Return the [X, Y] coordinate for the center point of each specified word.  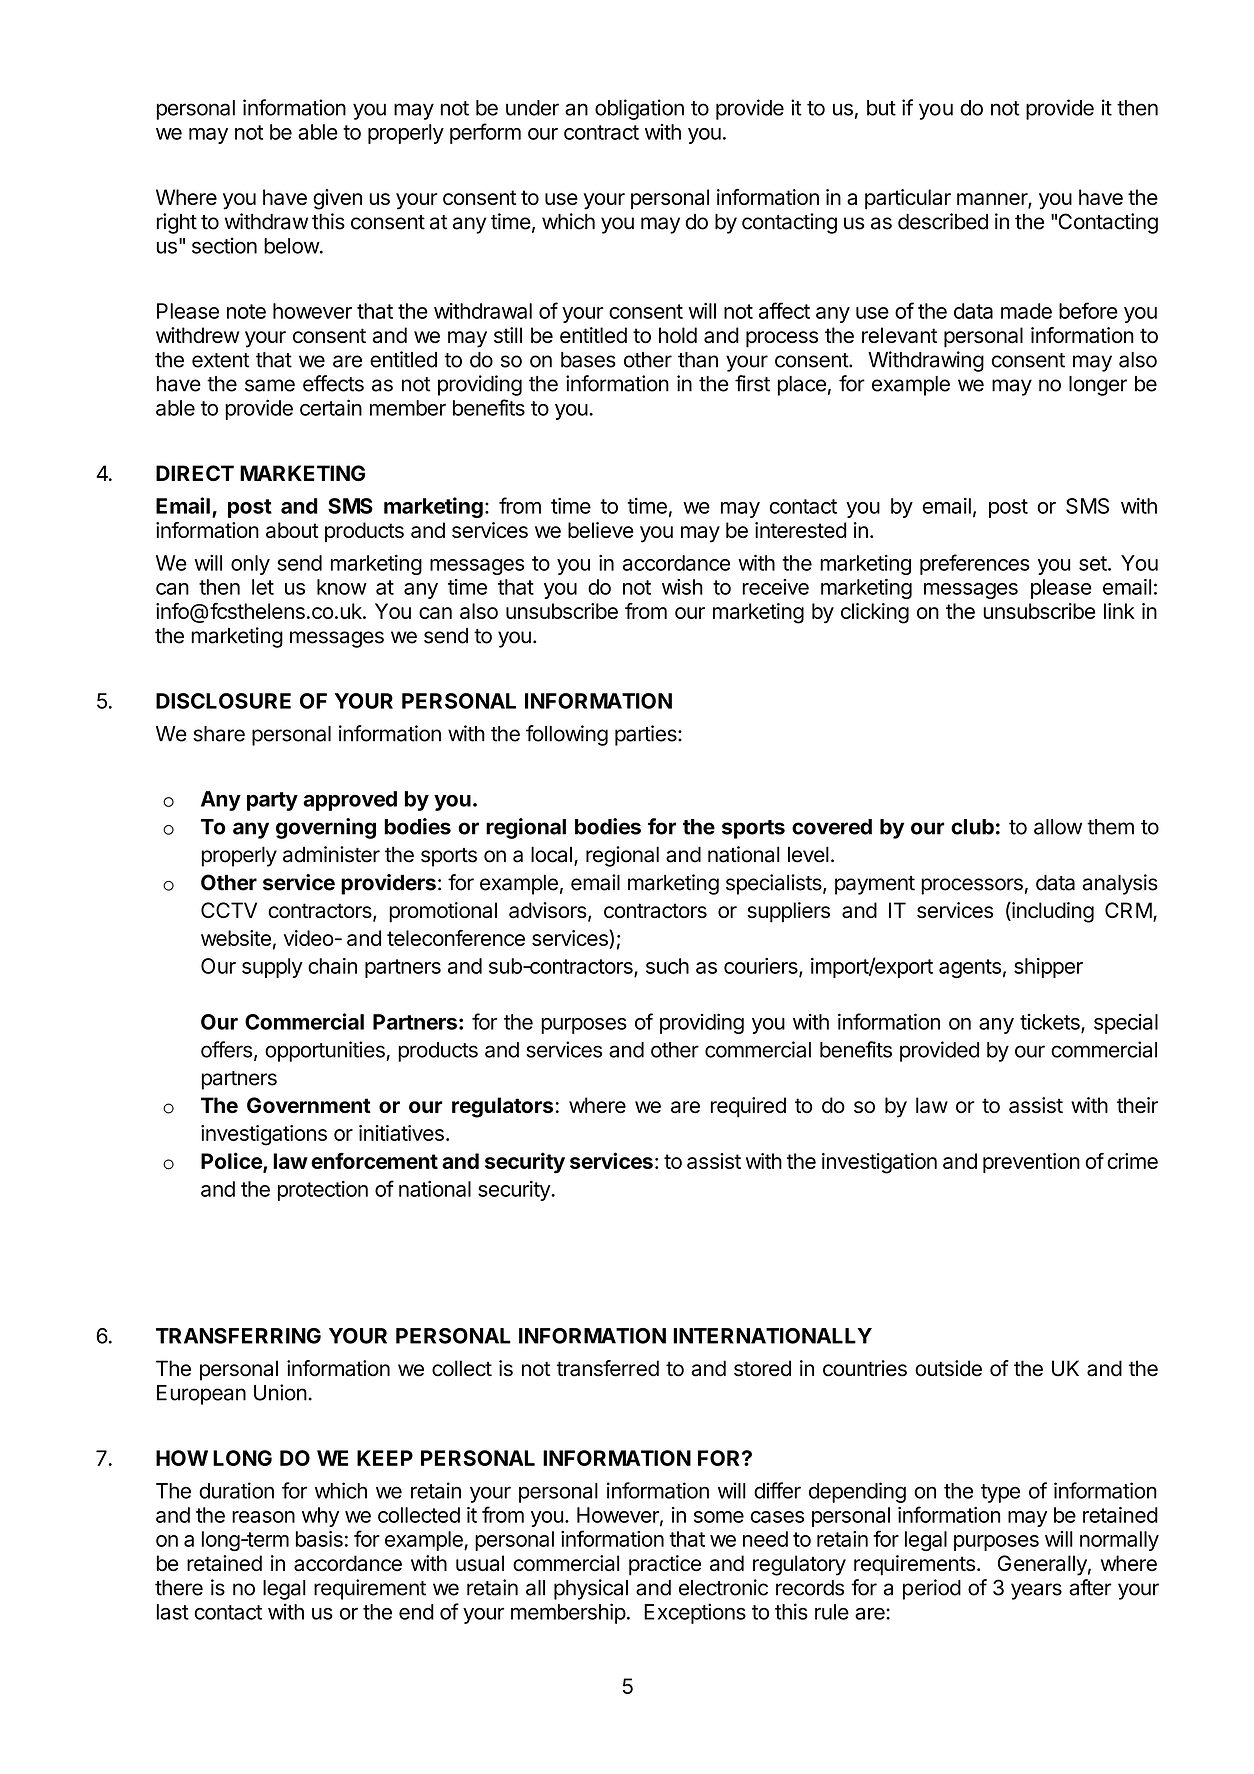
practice [665, 1565]
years [1036, 1591]
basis [319, 1539]
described [943, 221]
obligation [639, 109]
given [337, 199]
